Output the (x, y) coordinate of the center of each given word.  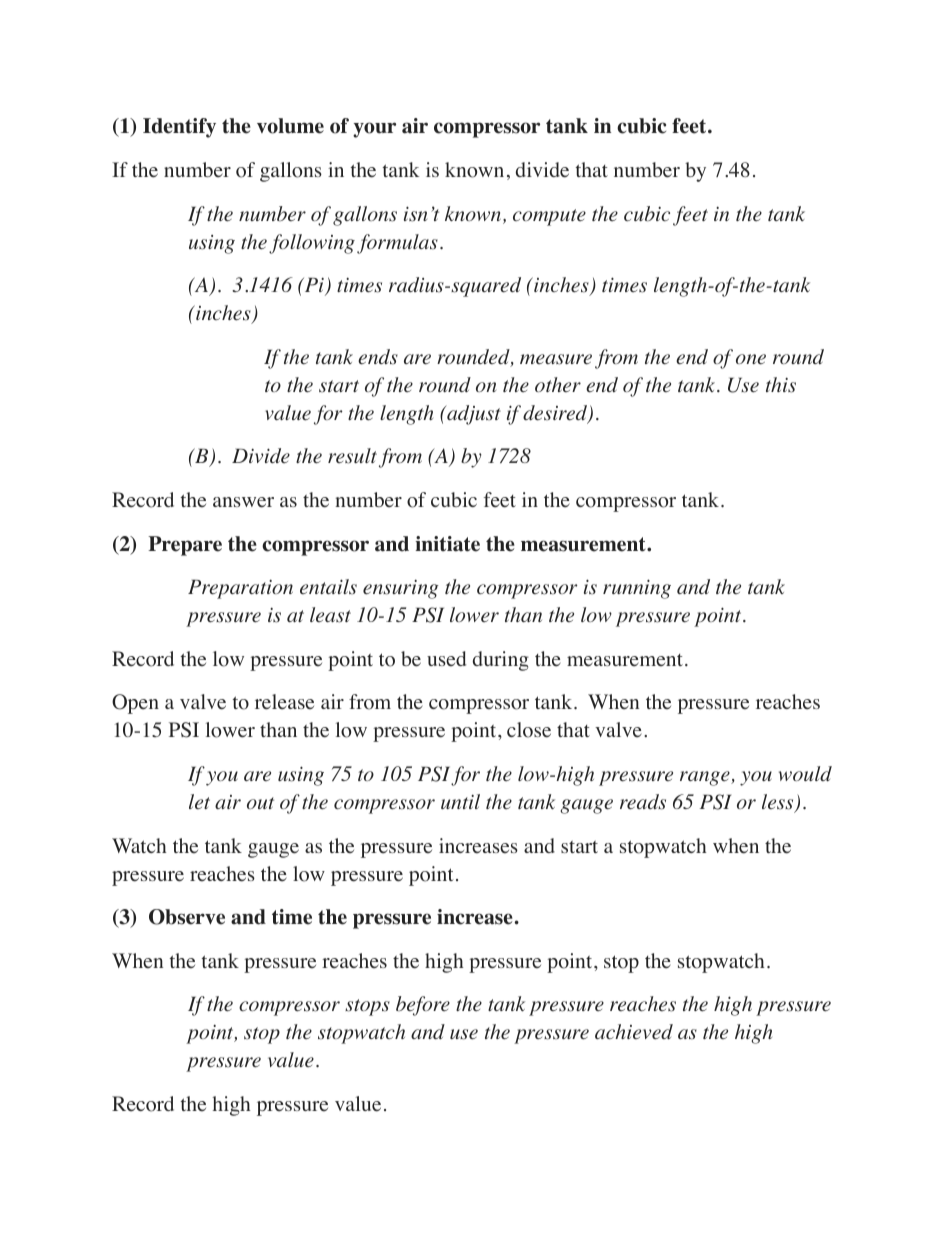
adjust (473, 415)
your (374, 130)
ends (378, 357)
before (423, 1006)
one (751, 359)
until (460, 801)
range (706, 778)
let (199, 801)
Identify (179, 128)
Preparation (240, 589)
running (637, 589)
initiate (447, 544)
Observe (187, 917)
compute (549, 217)
